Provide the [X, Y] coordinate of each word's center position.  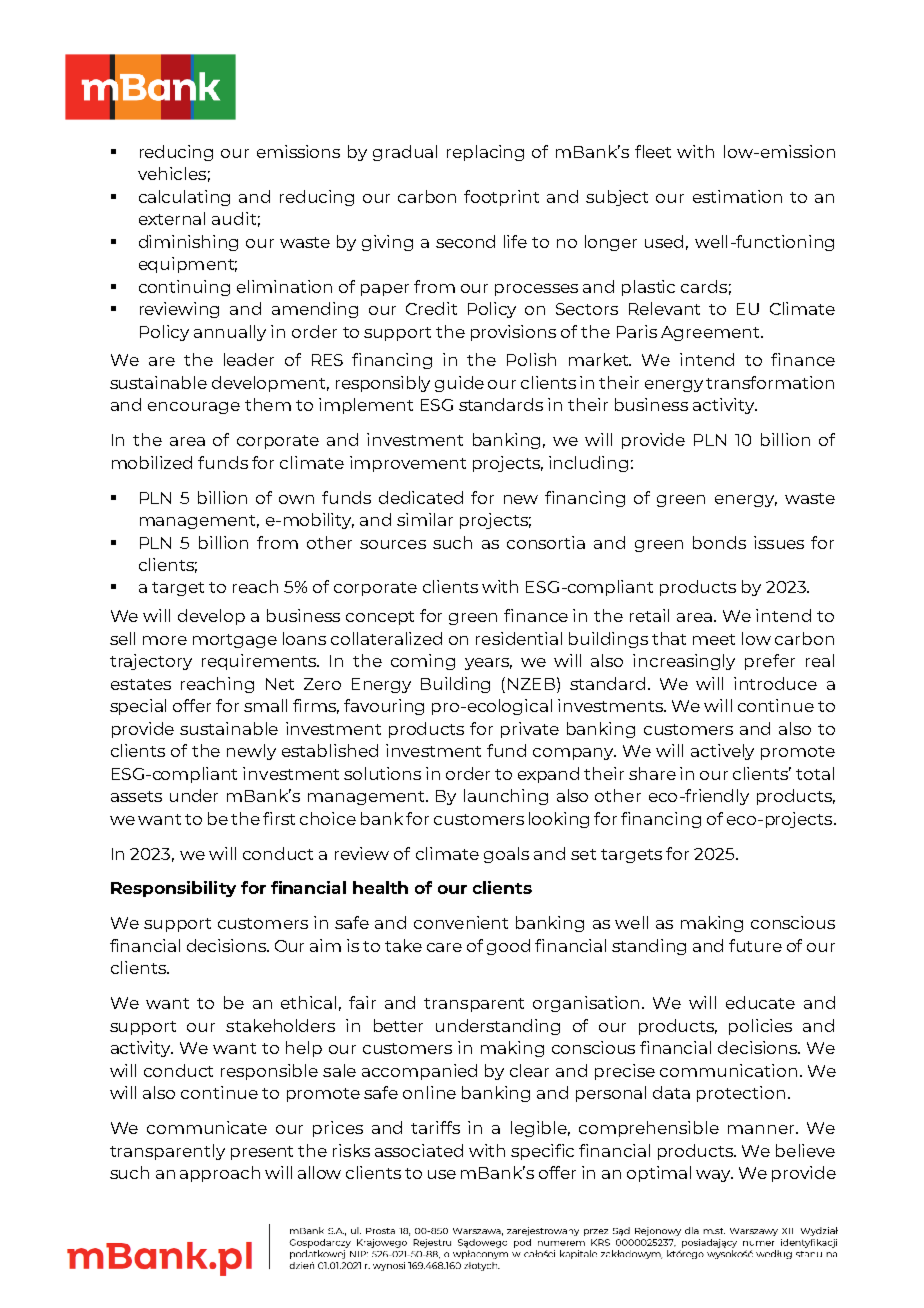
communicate [207, 1127]
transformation [770, 382]
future [755, 945]
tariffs [435, 1127]
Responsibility [173, 889]
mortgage [235, 641]
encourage [194, 408]
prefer [770, 662]
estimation [737, 196]
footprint [501, 198]
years [488, 664]
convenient [461, 922]
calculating [184, 198]
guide [459, 384]
